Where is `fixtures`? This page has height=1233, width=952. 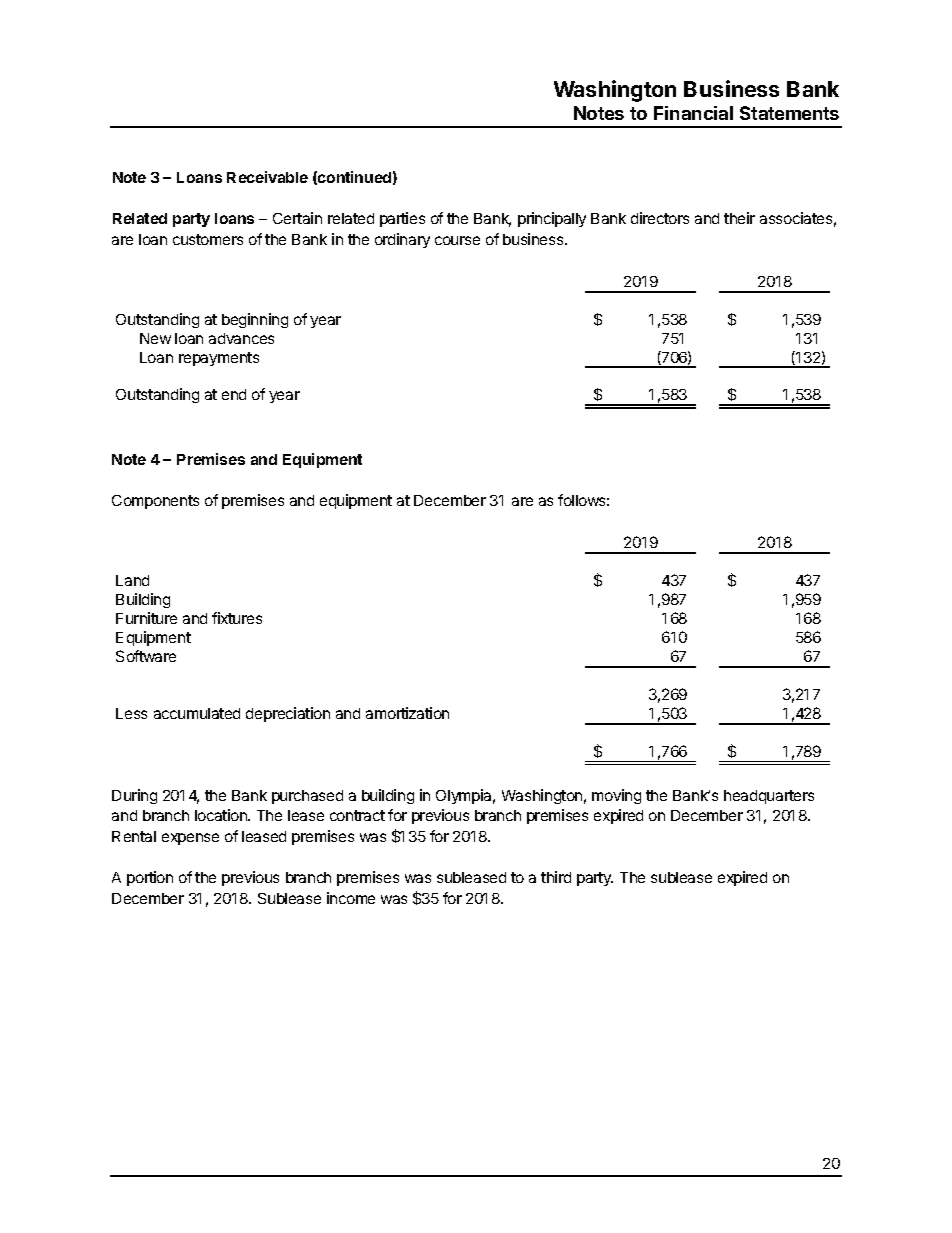 fixtures is located at coordinates (237, 618).
